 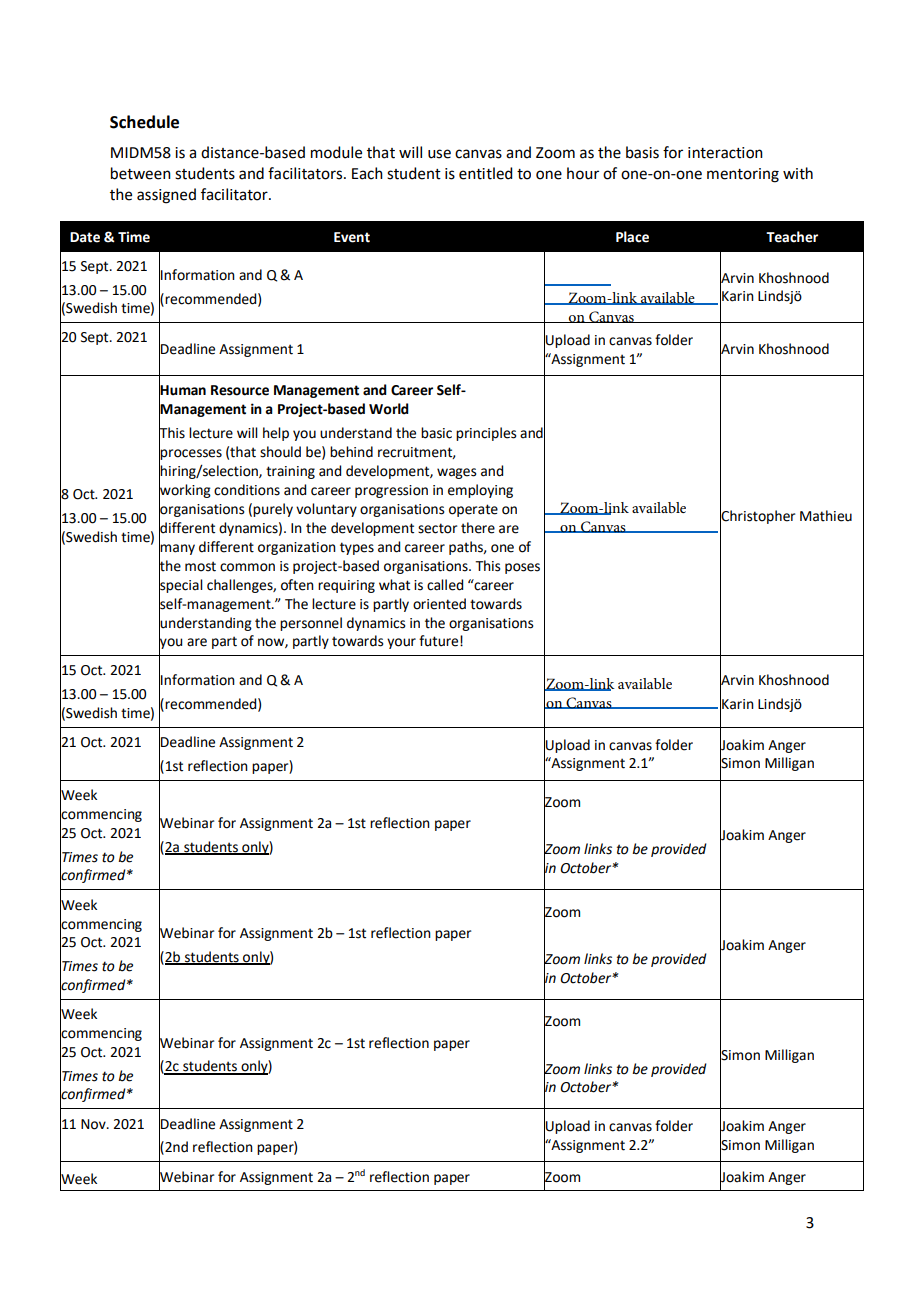 What do you see at coordinates (725, 153) in the image?
I see `interaction` at bounding box center [725, 153].
